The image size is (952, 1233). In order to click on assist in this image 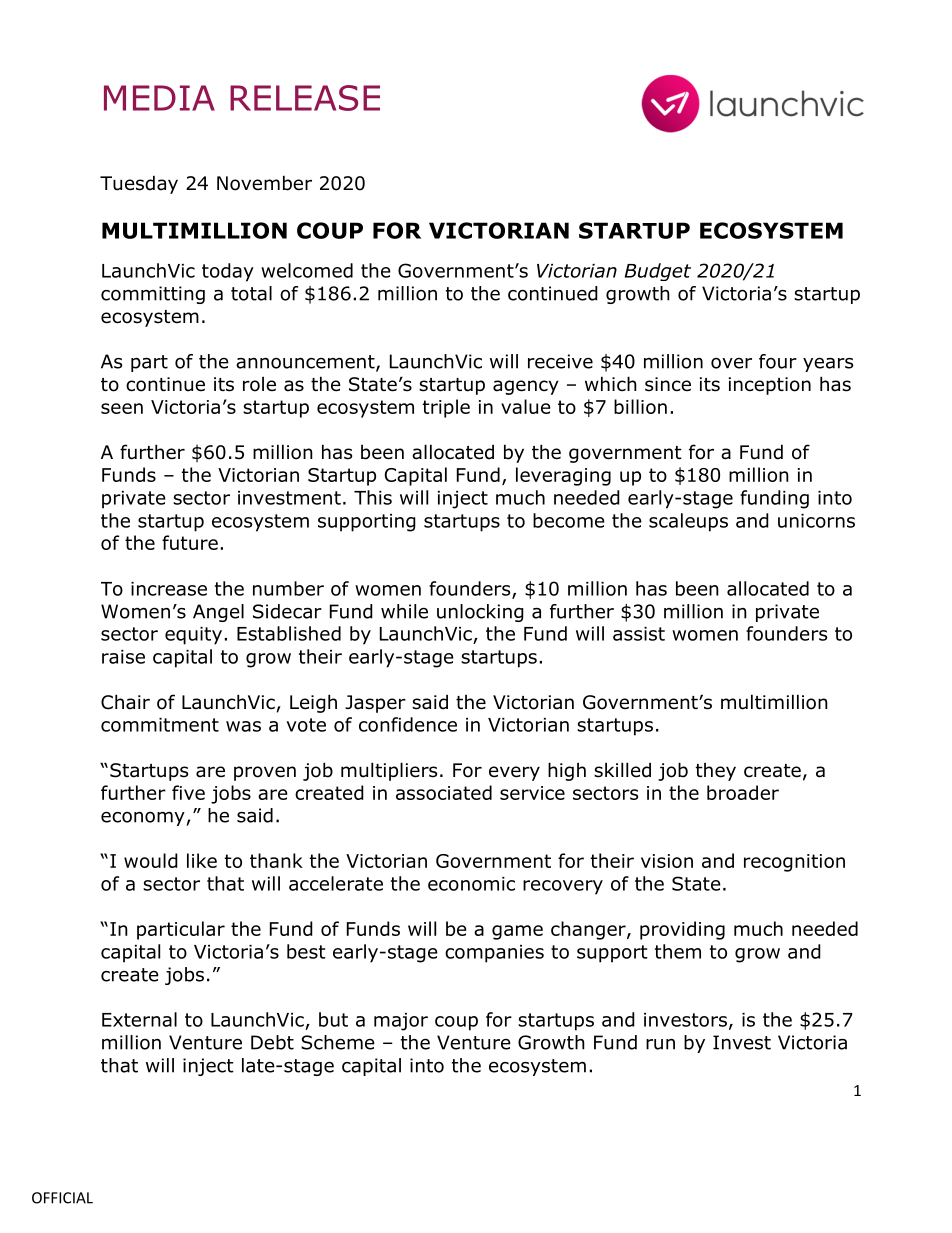, I will do `click(639, 634)`.
